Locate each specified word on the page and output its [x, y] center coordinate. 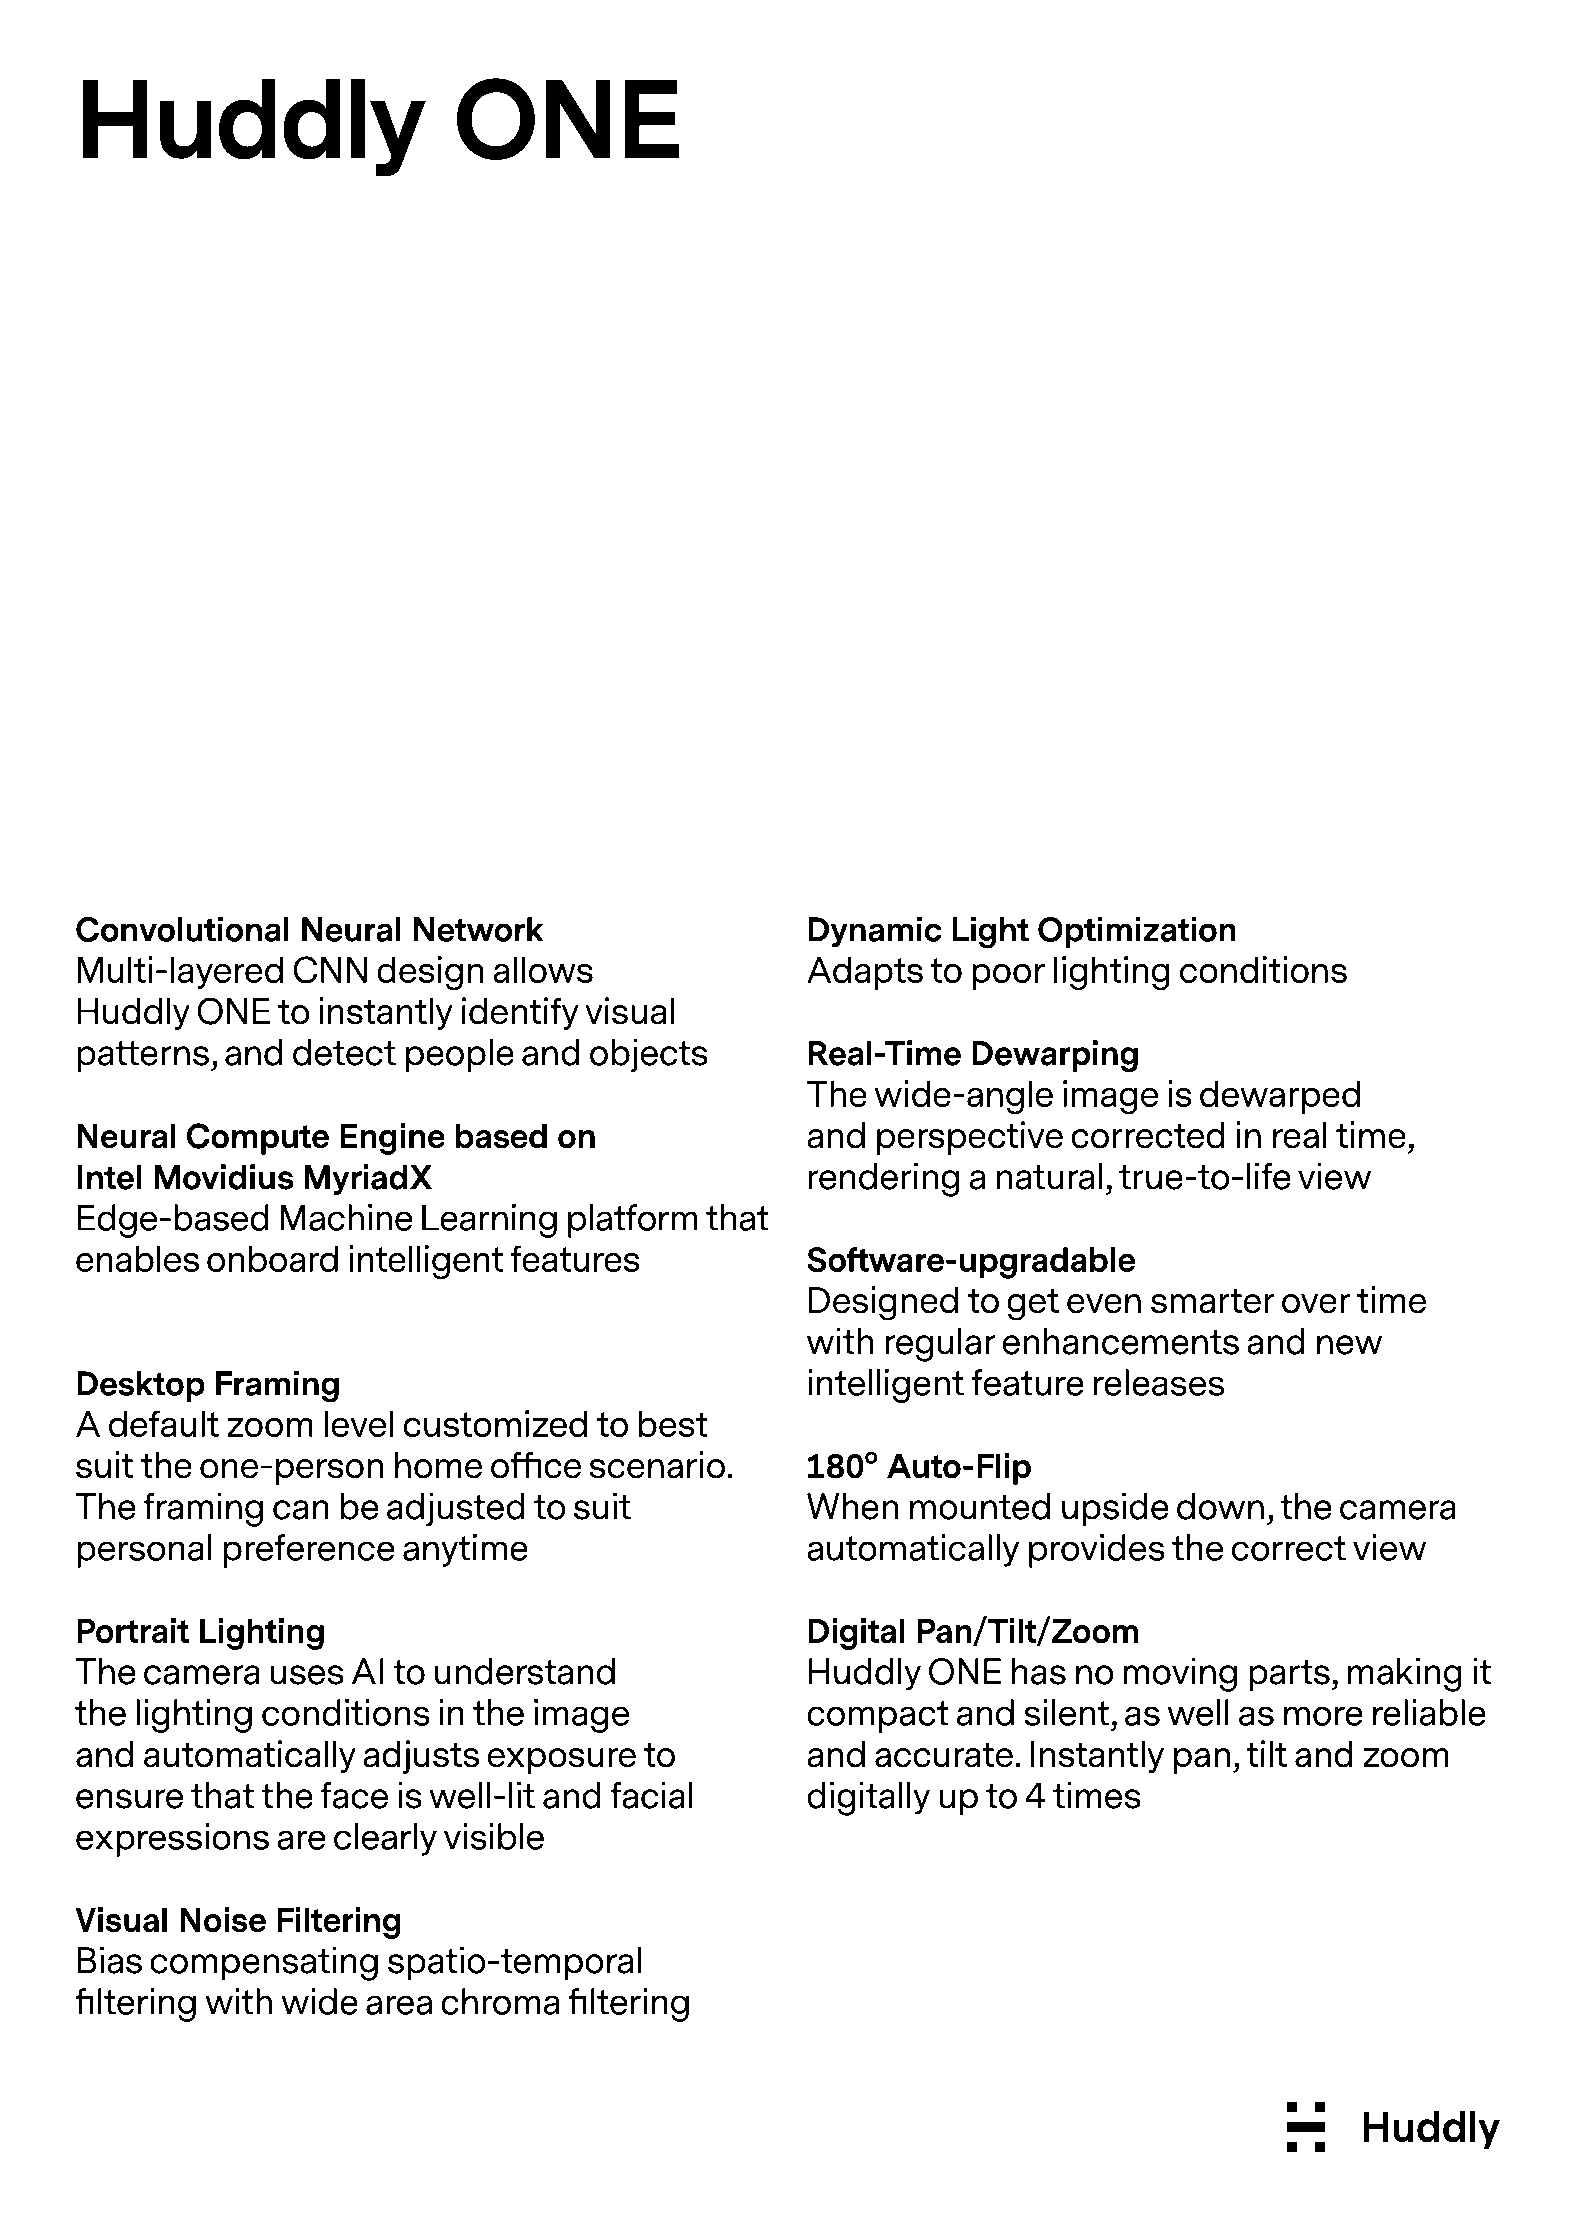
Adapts [865, 973]
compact [878, 1717]
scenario [657, 1465]
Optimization [1137, 932]
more [1323, 1716]
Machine [346, 1217]
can [301, 1510]
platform [633, 1221]
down [1220, 1506]
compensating [264, 1963]
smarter [1213, 1301]
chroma [500, 2001]
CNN [330, 970]
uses [307, 1675]
